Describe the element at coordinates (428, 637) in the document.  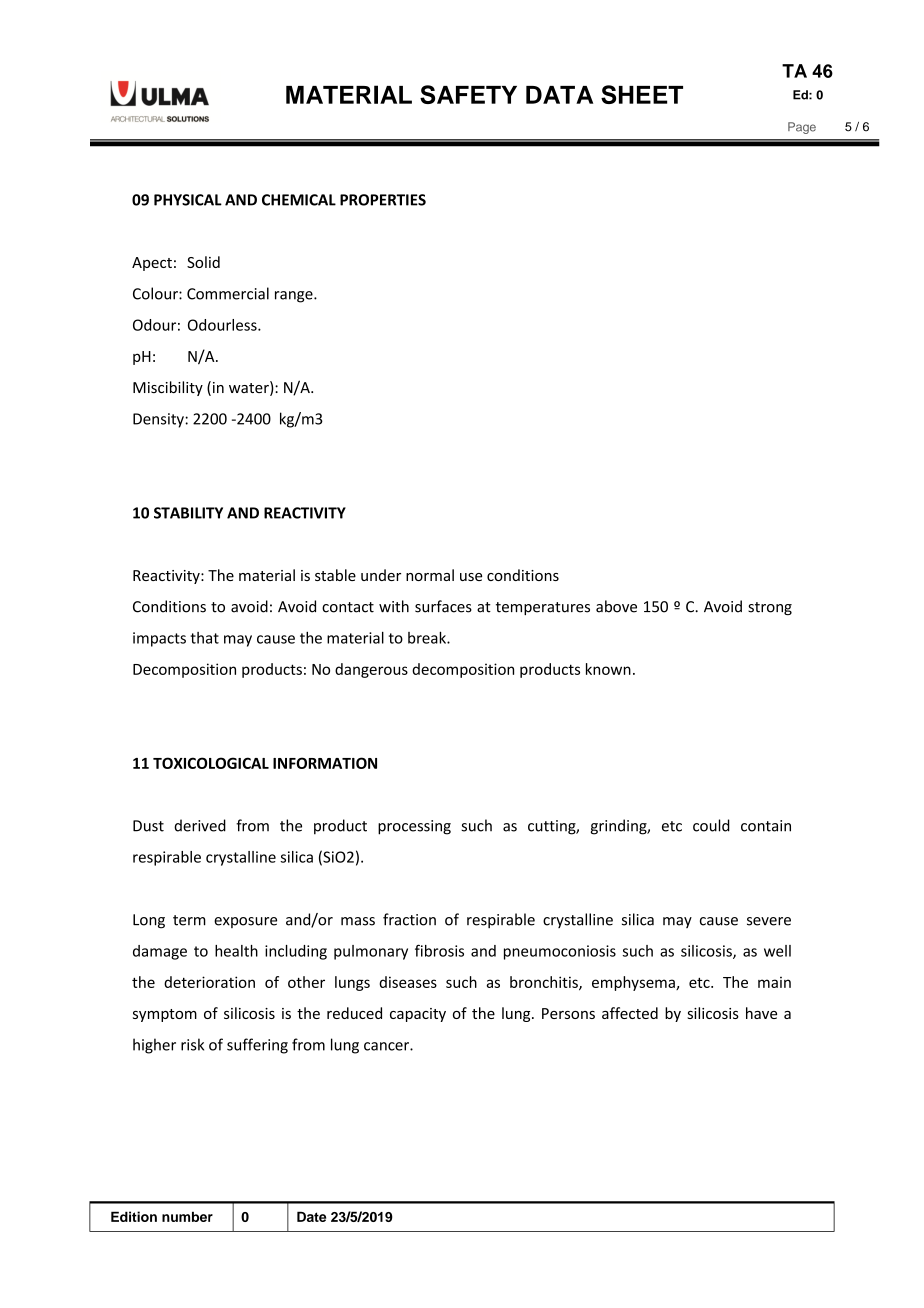
I see `break` at that location.
